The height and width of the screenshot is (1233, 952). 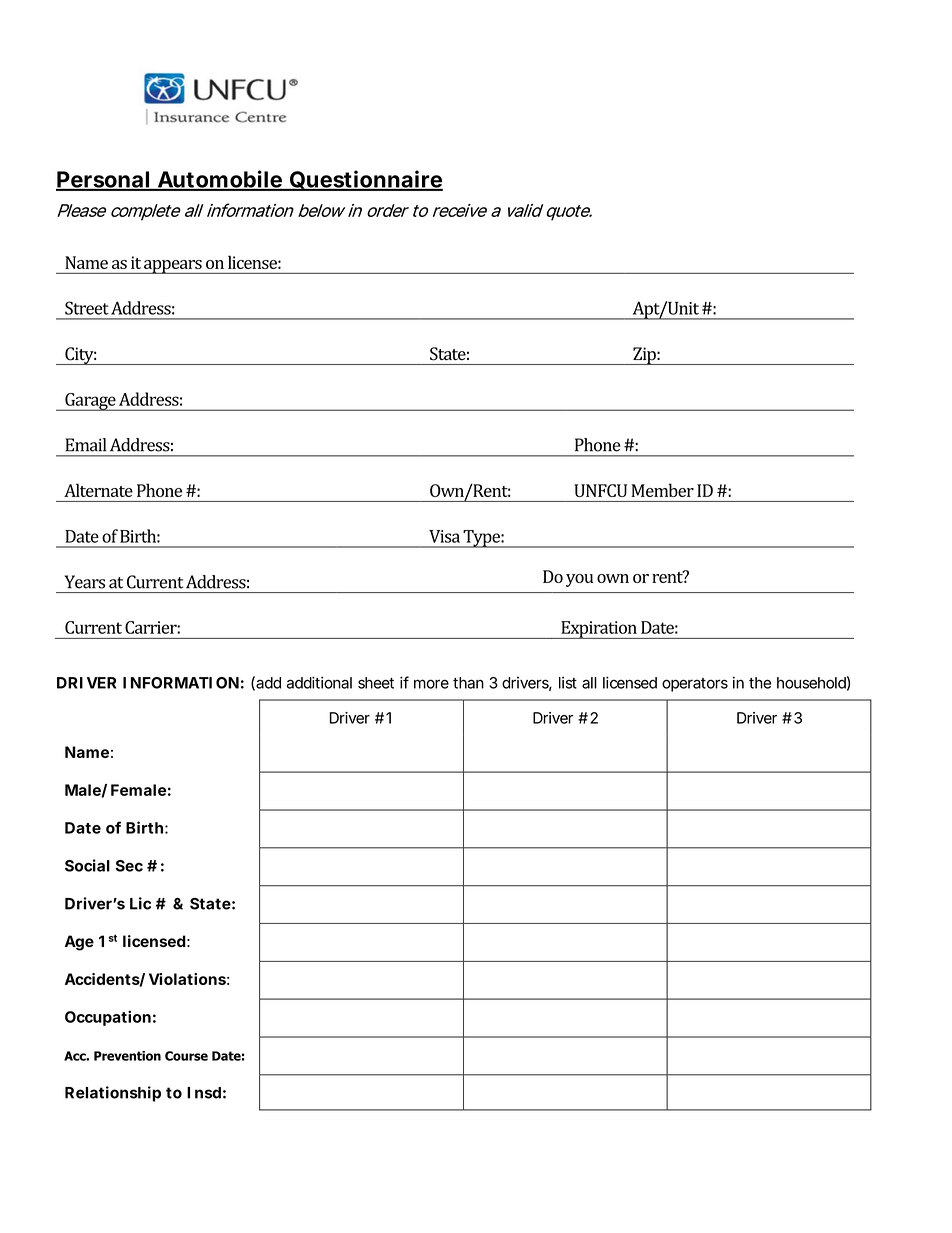 I want to click on Prevention, so click(x=127, y=1056).
